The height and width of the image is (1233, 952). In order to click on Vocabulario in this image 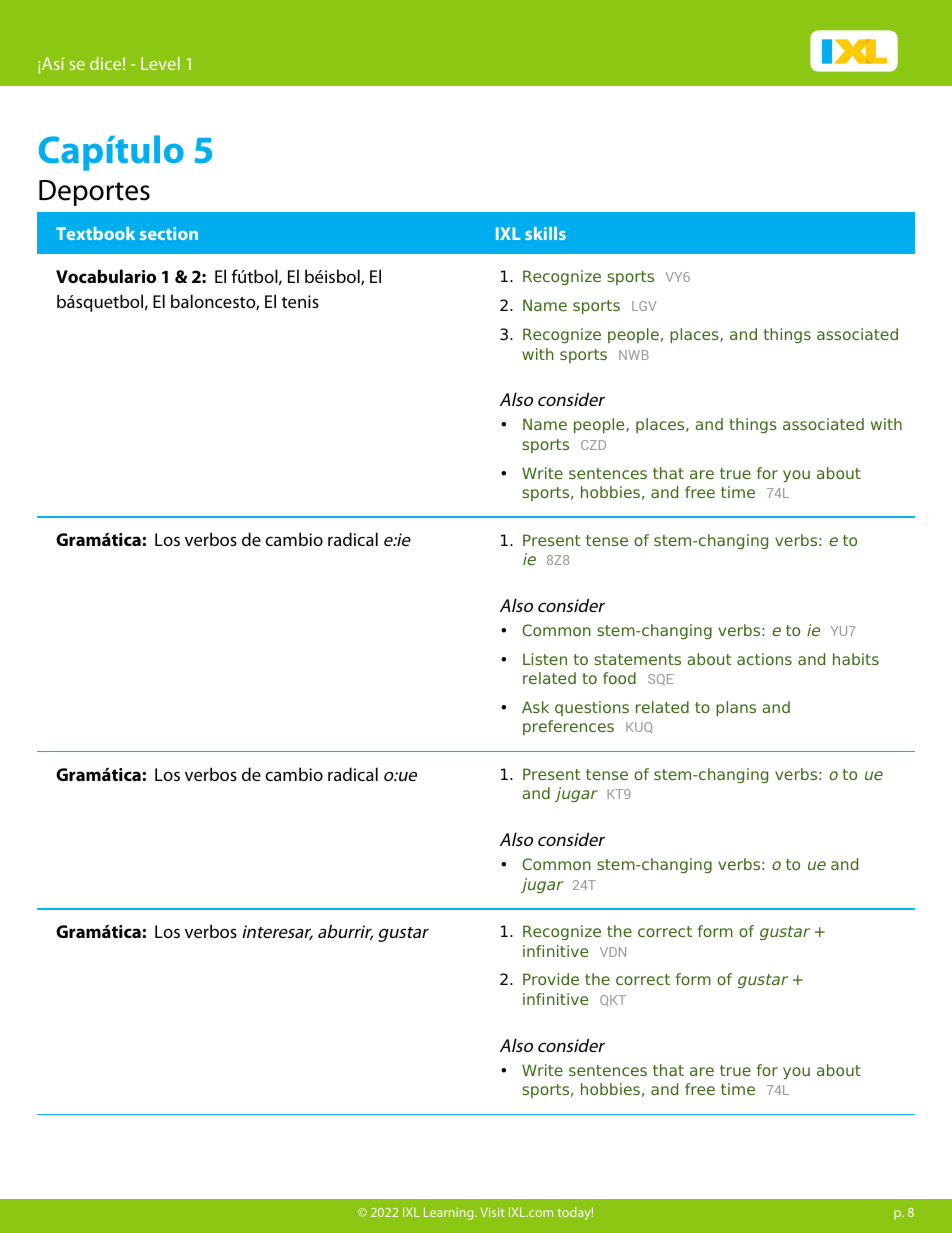, I will do `click(106, 276)`.
